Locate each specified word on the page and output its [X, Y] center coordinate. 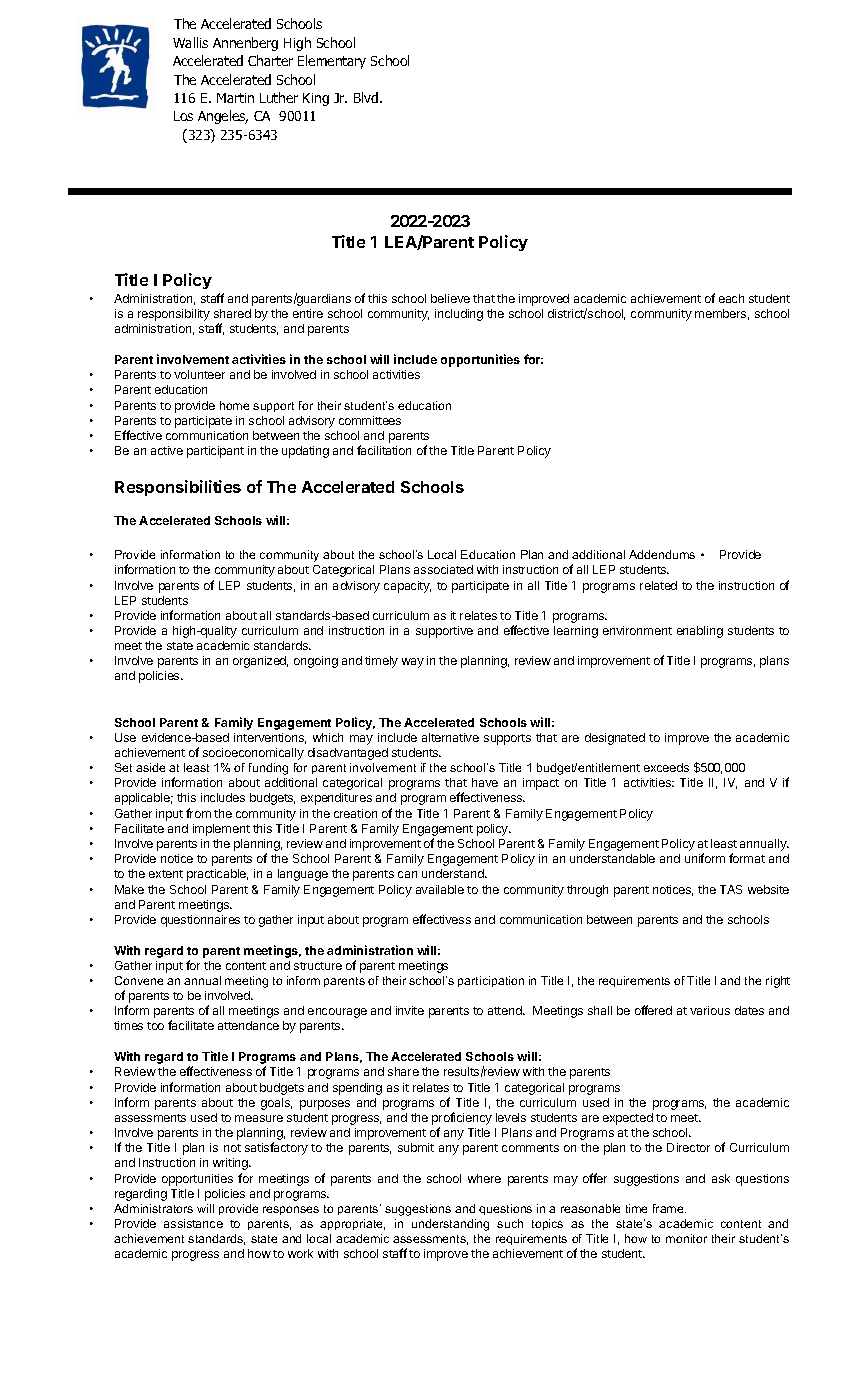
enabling [700, 632]
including [459, 315]
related [658, 585]
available [440, 889]
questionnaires [200, 921]
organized [260, 662]
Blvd [367, 97]
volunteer [199, 374]
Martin [235, 98]
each [731, 298]
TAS [731, 889]
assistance [193, 1223]
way [413, 663]
